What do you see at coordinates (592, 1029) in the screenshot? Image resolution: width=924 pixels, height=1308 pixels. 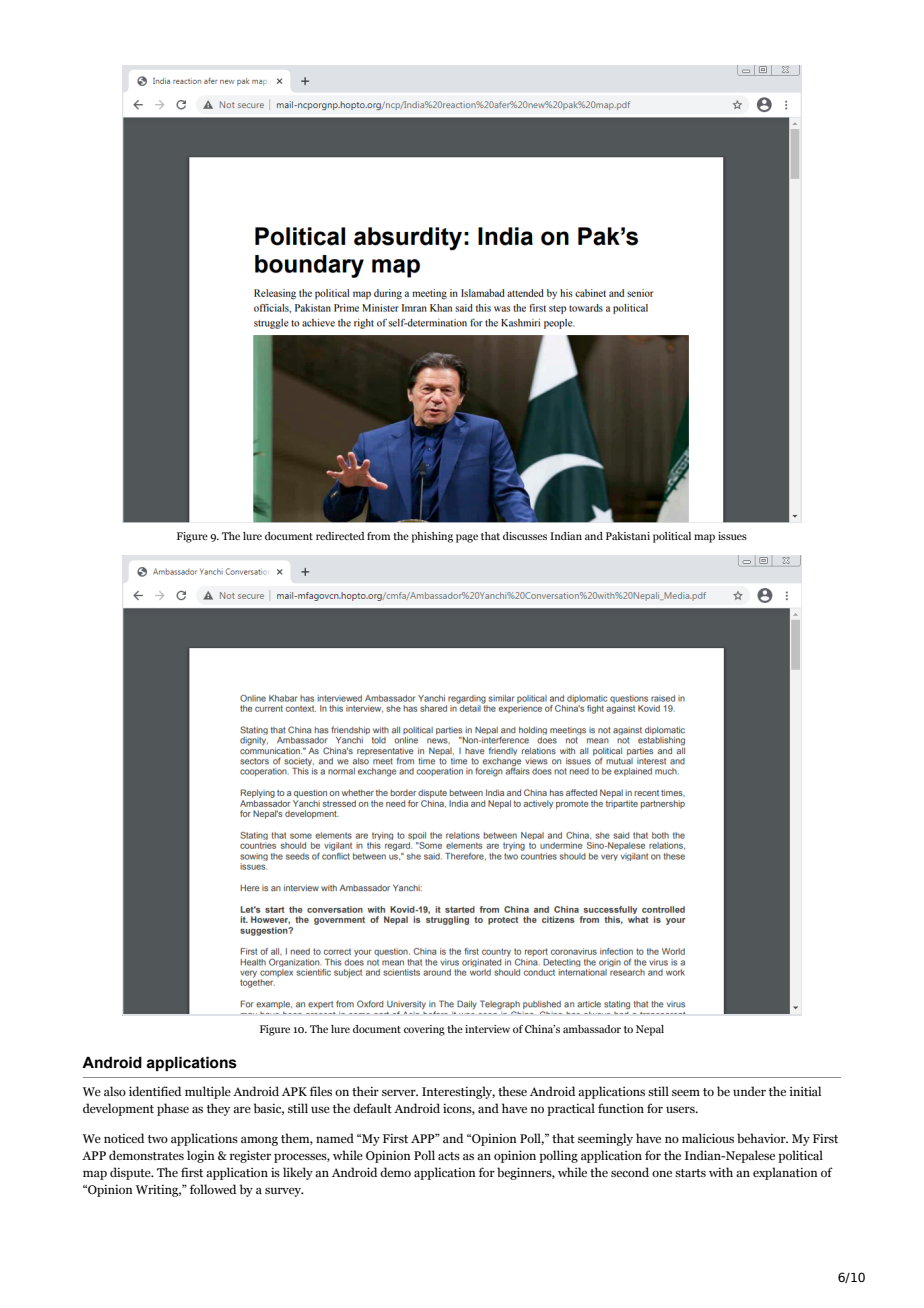 I see `ambassador` at bounding box center [592, 1029].
